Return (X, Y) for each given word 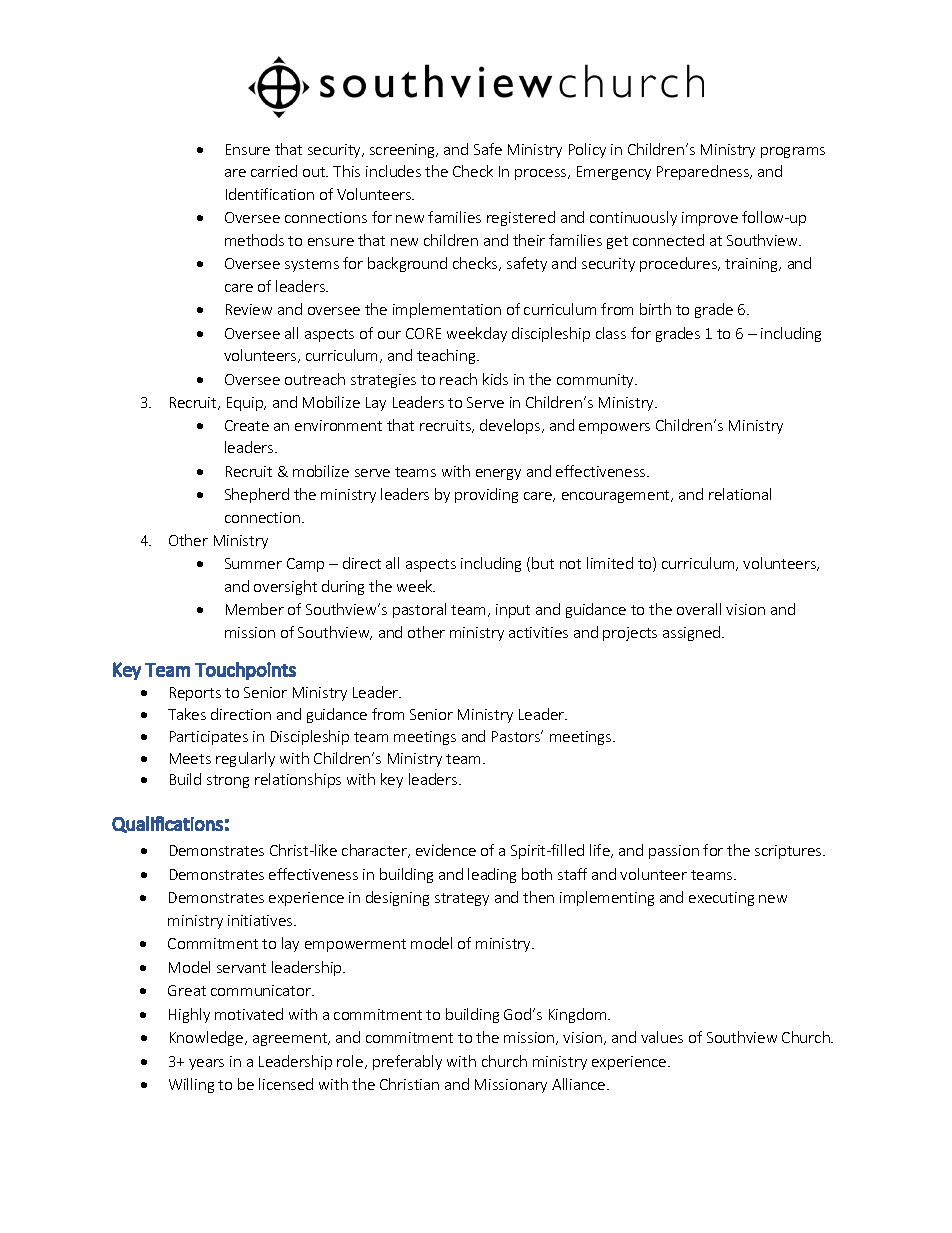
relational (740, 494)
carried (274, 171)
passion (674, 852)
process (542, 174)
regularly (245, 759)
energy (498, 474)
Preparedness (704, 172)
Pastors (517, 736)
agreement (291, 1039)
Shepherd (257, 495)
